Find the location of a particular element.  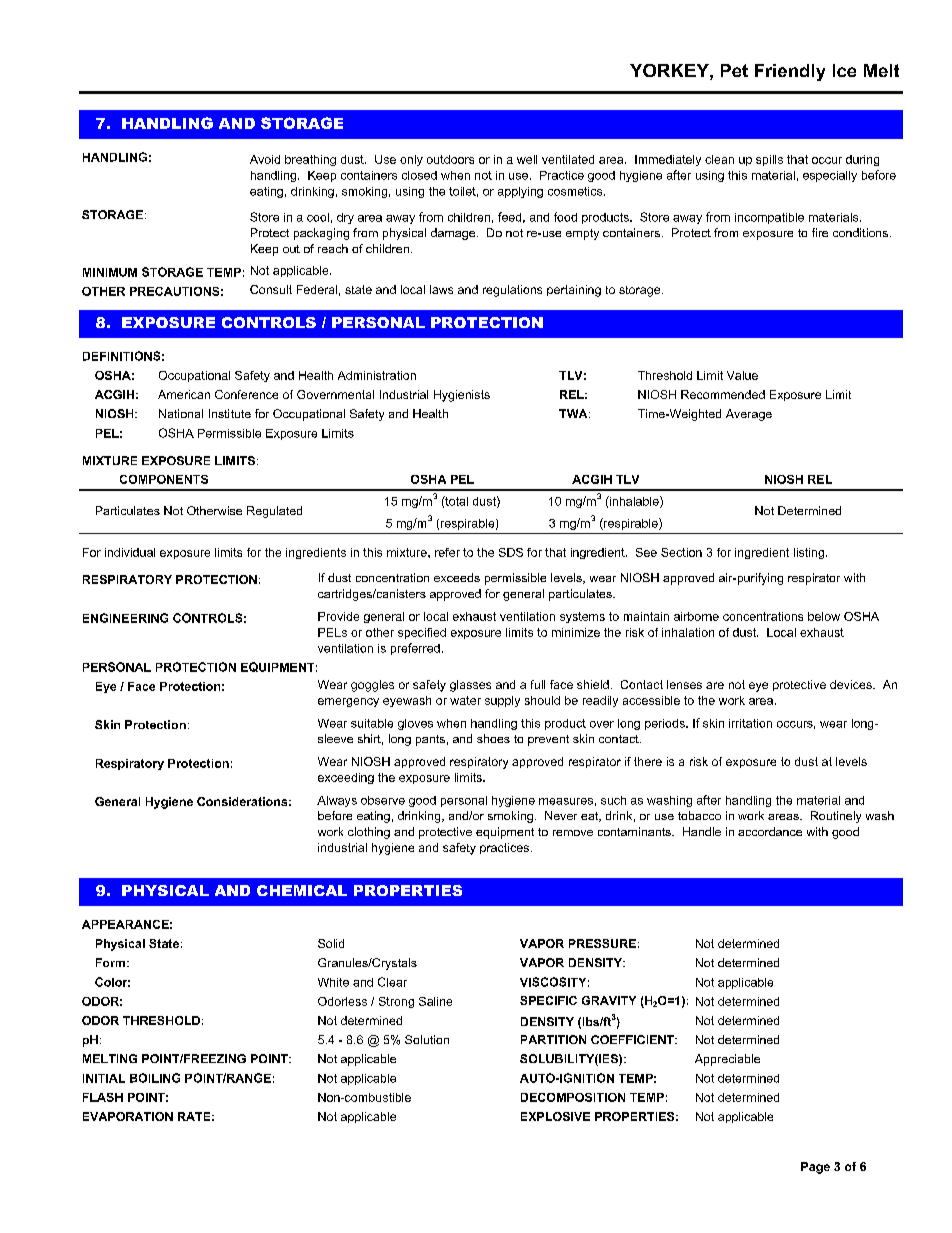

shoes is located at coordinates (493, 738).
